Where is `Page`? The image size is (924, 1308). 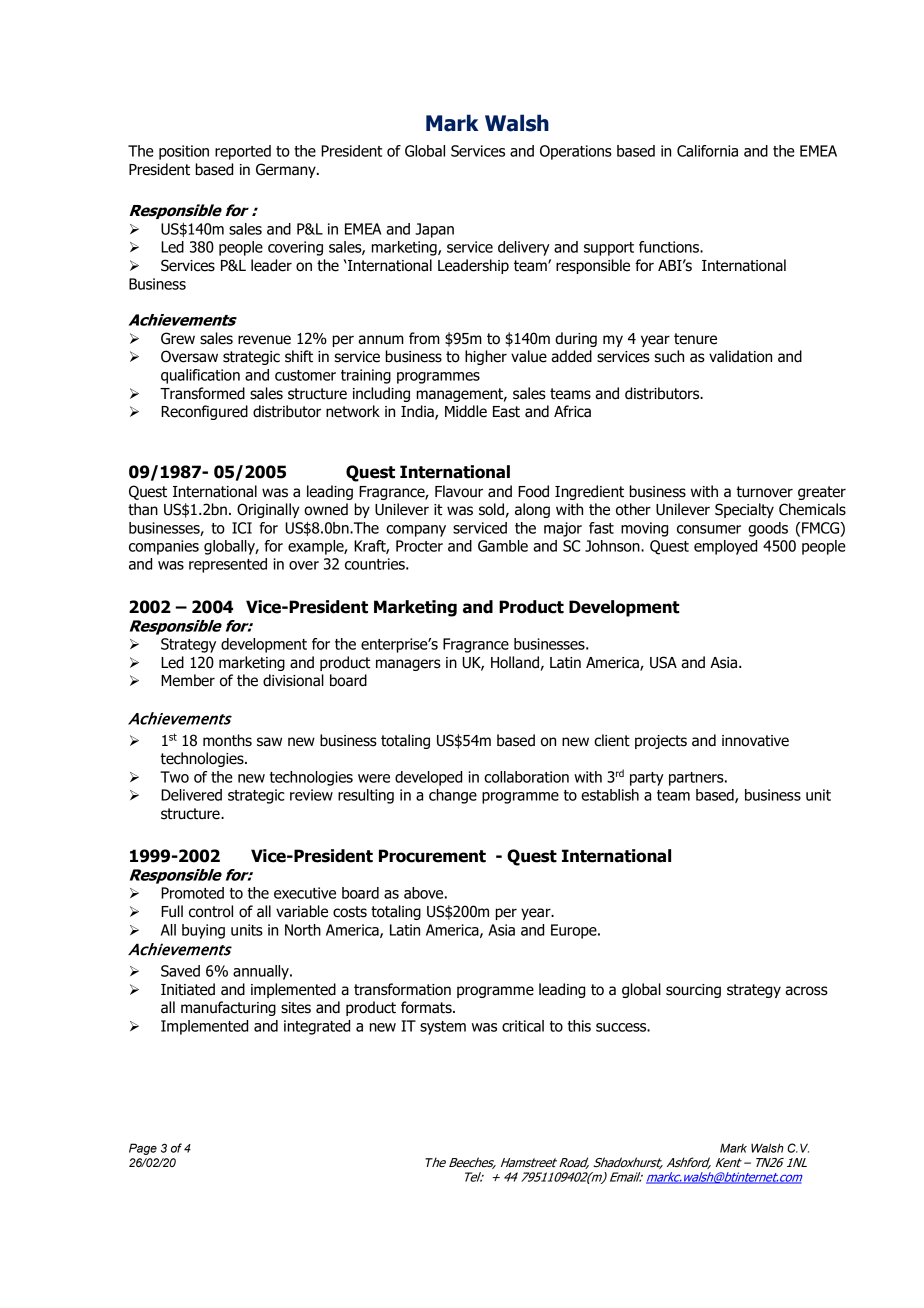 Page is located at coordinates (143, 1149).
